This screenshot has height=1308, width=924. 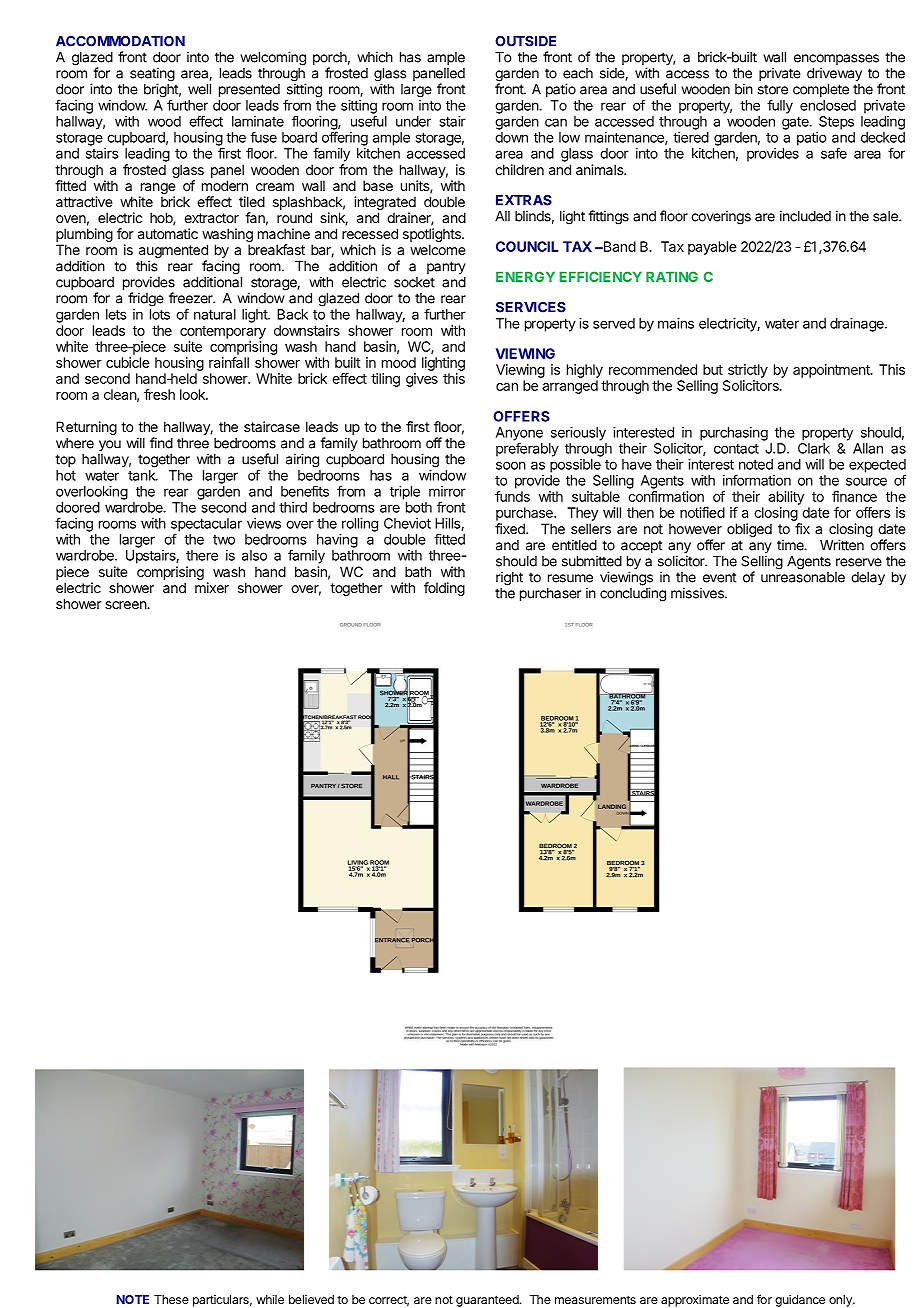 I want to click on These, so click(x=171, y=1299).
